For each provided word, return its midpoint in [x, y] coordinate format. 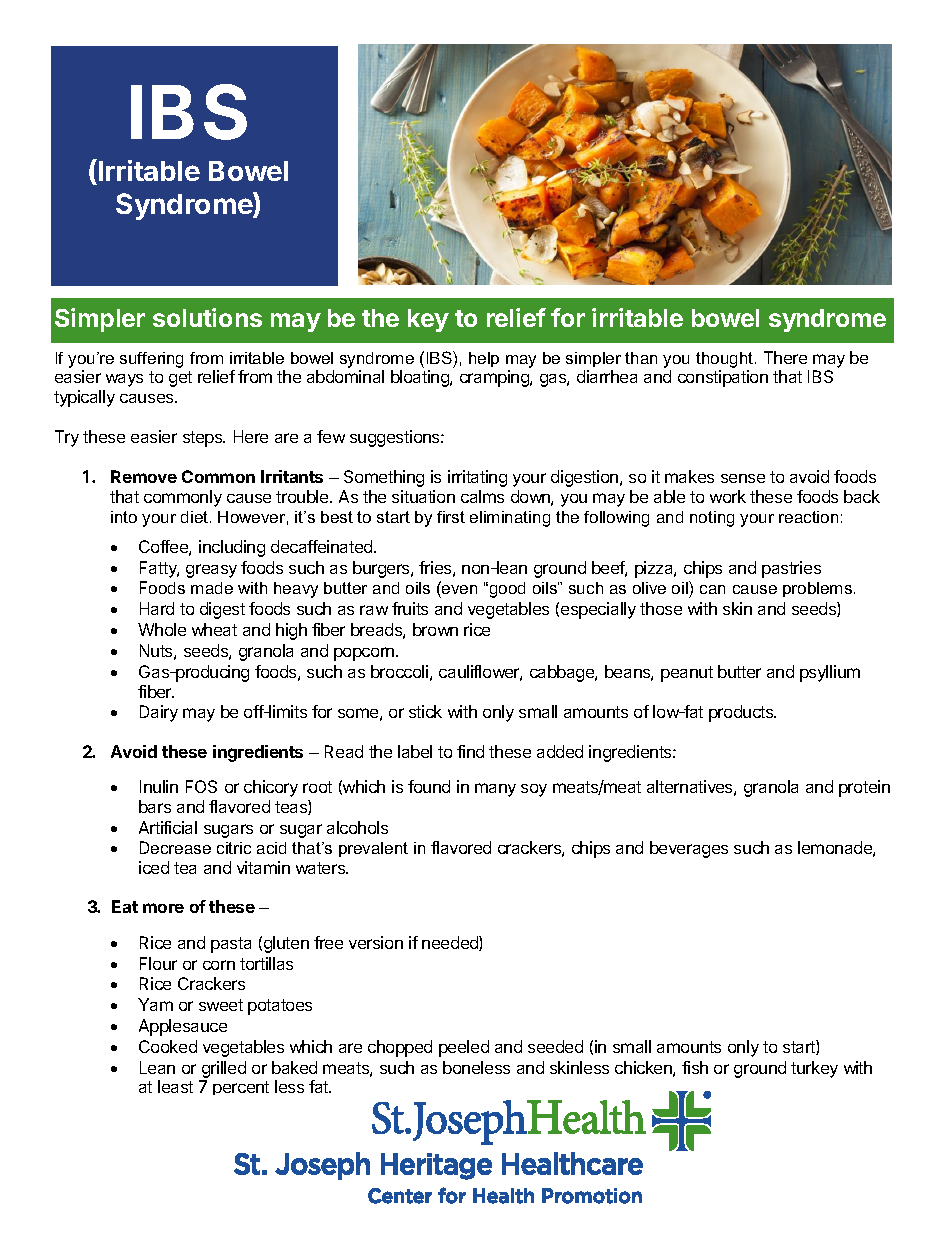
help [484, 359]
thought [726, 360]
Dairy [159, 713]
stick [425, 711]
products [742, 713]
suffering [151, 360]
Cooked [168, 1046]
